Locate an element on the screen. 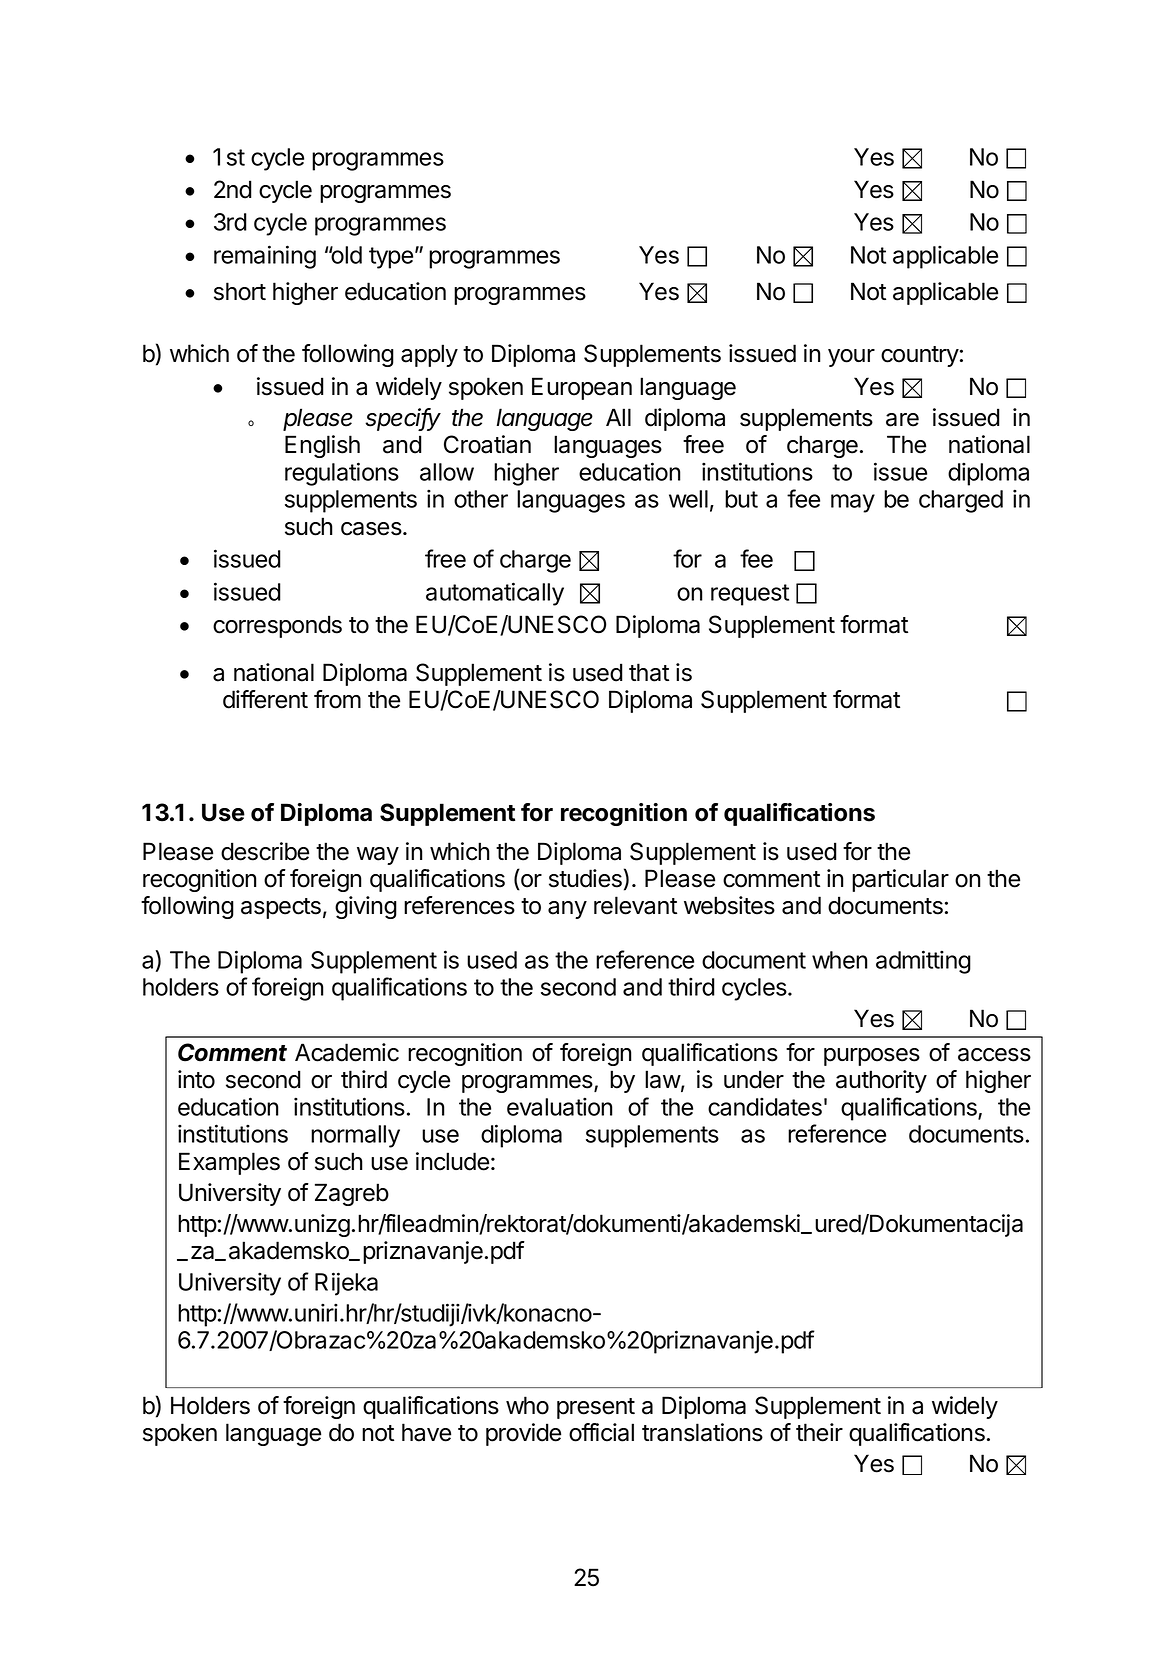  their is located at coordinates (819, 1432).
